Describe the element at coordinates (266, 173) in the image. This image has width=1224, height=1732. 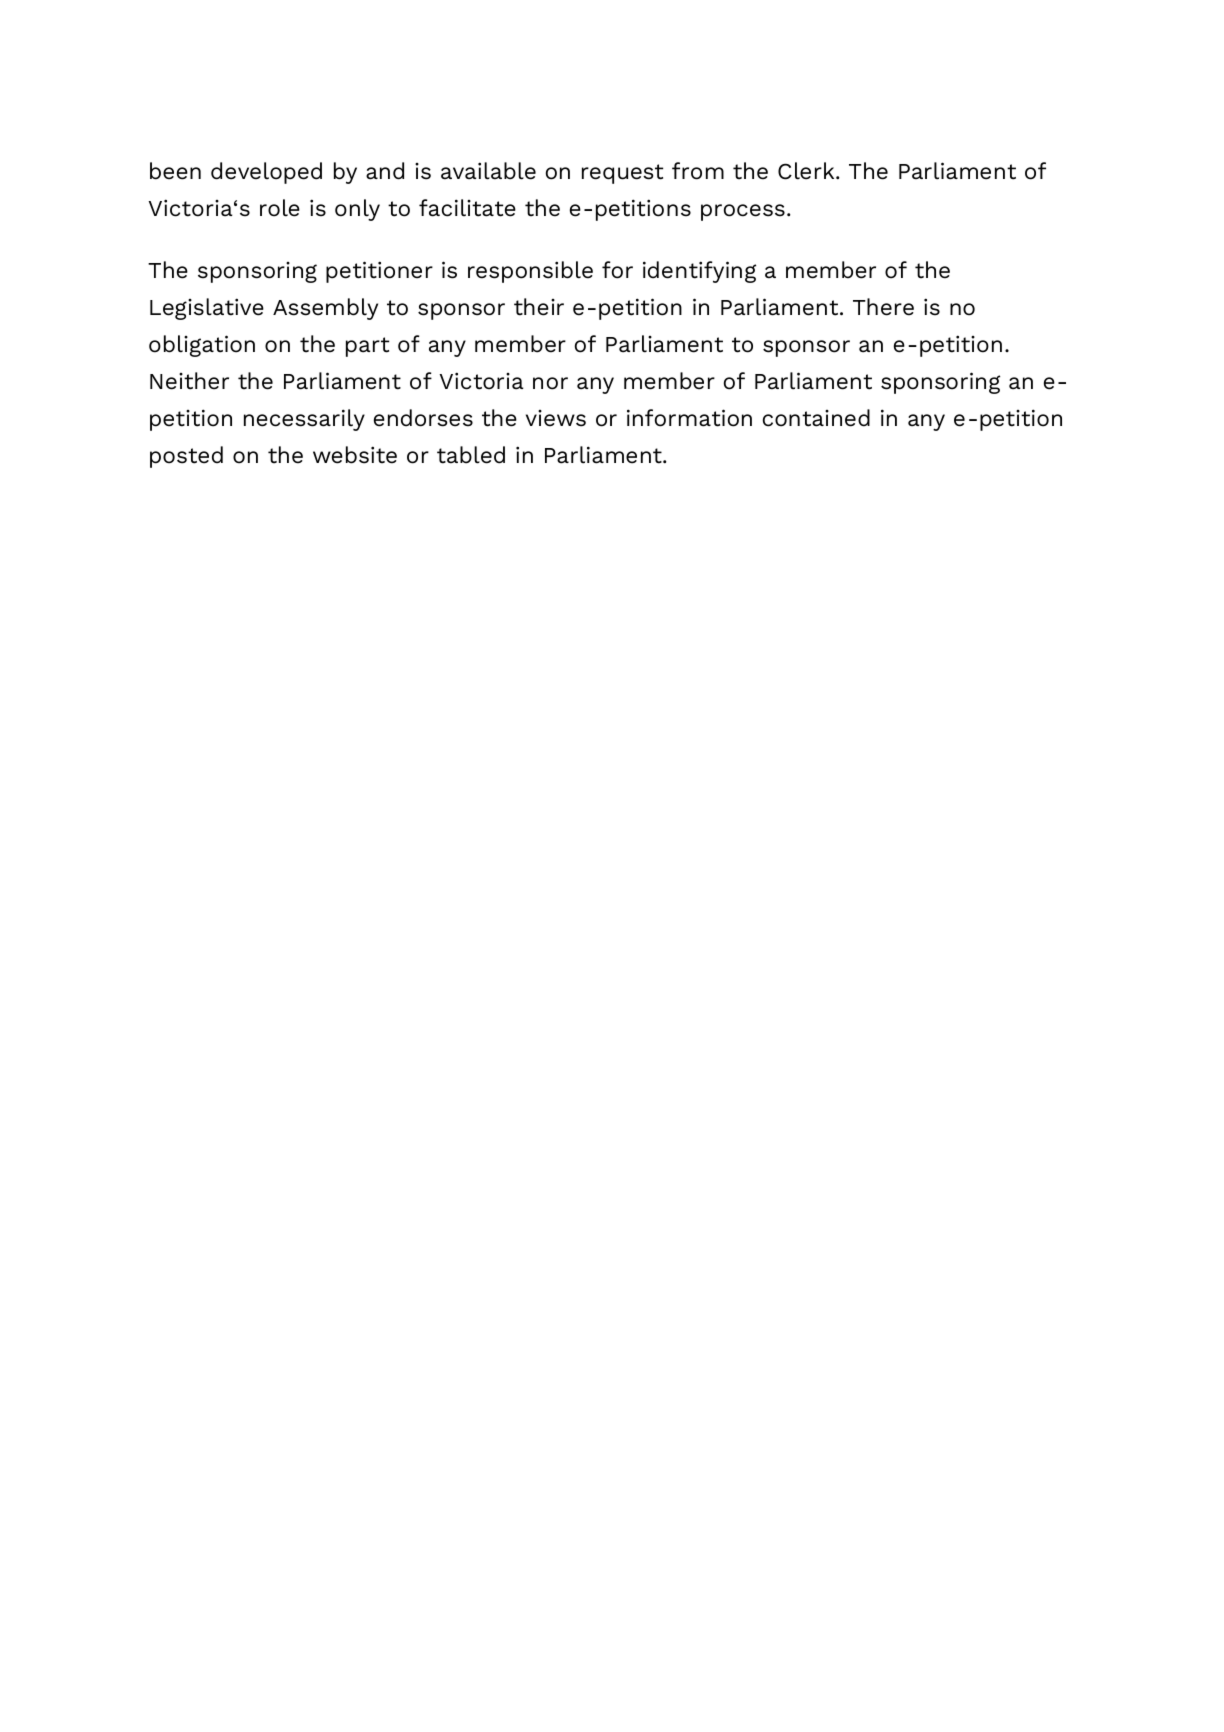
I see `developed` at that location.
